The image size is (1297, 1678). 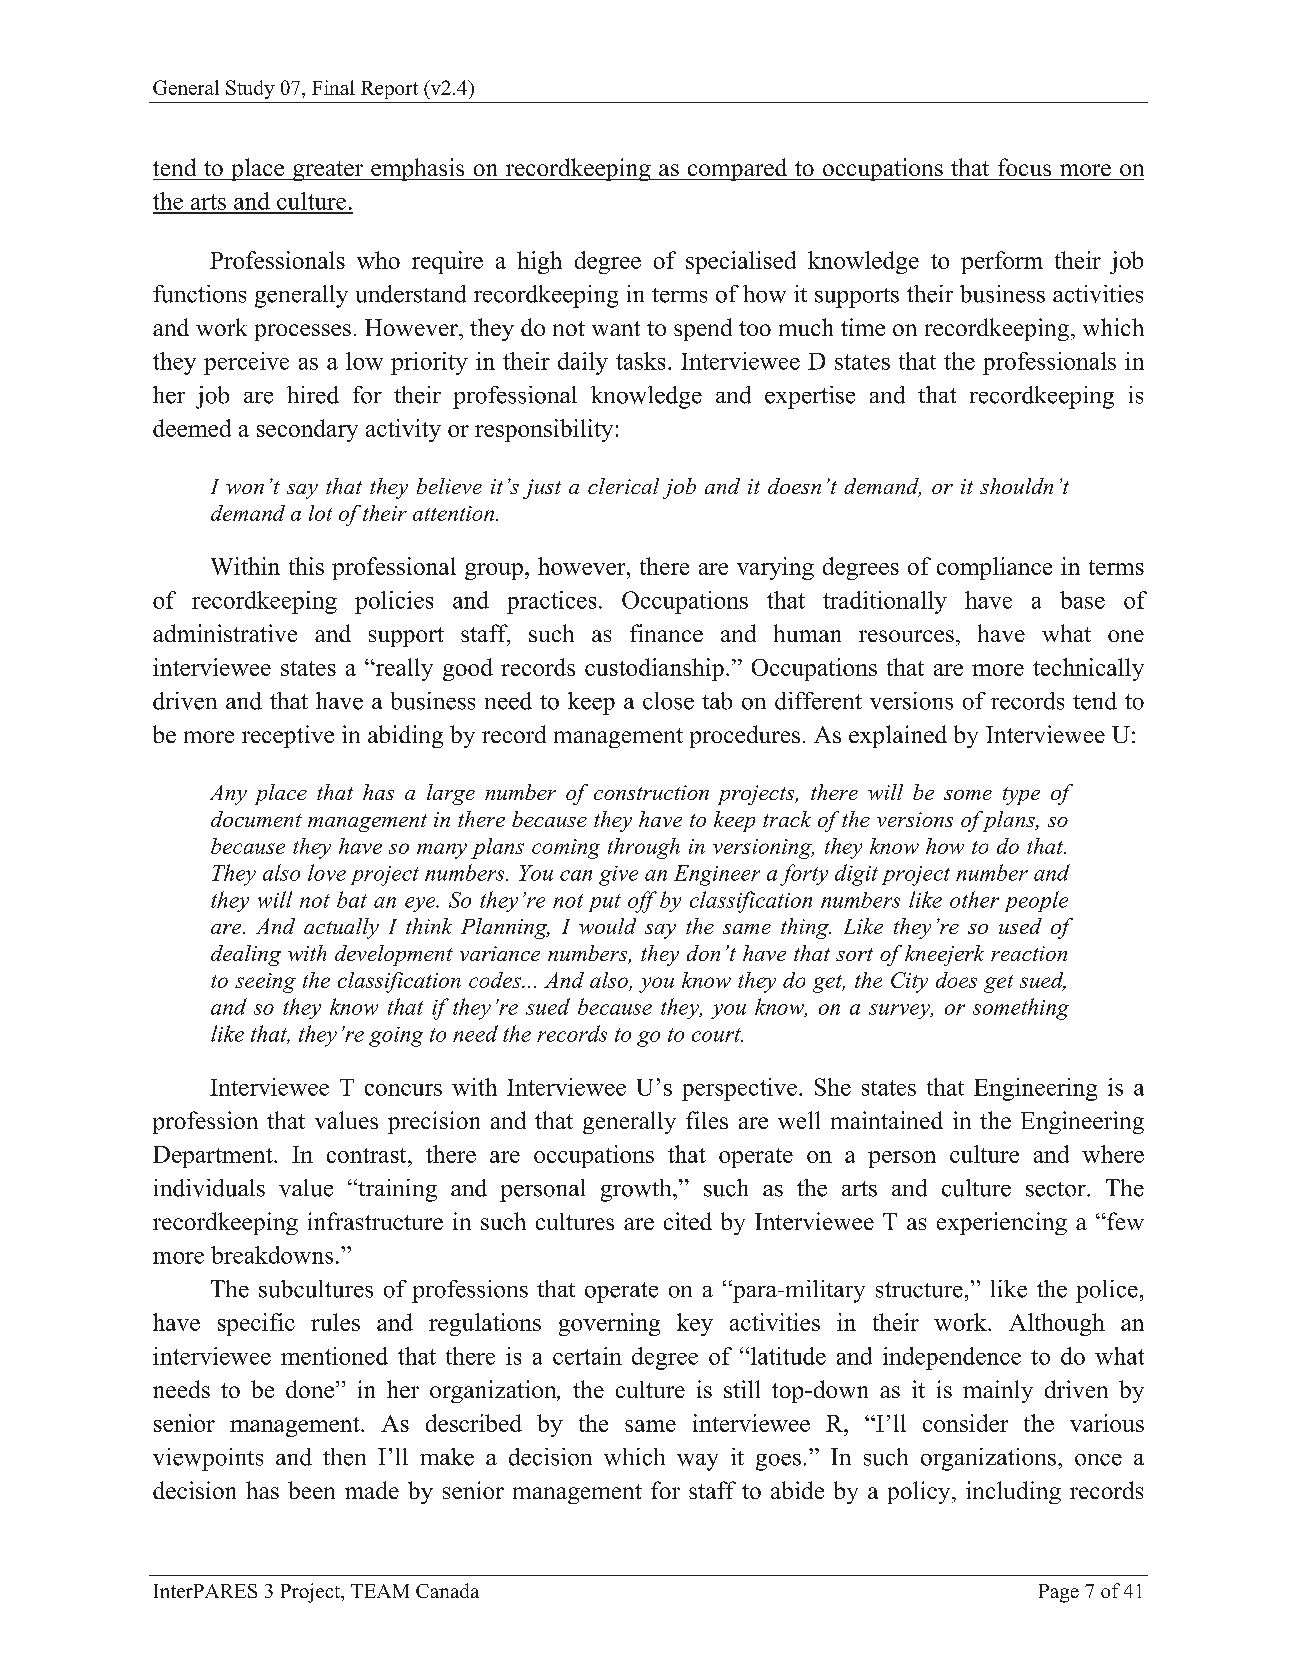 What do you see at coordinates (328, 171) in the screenshot?
I see `greater` at bounding box center [328, 171].
